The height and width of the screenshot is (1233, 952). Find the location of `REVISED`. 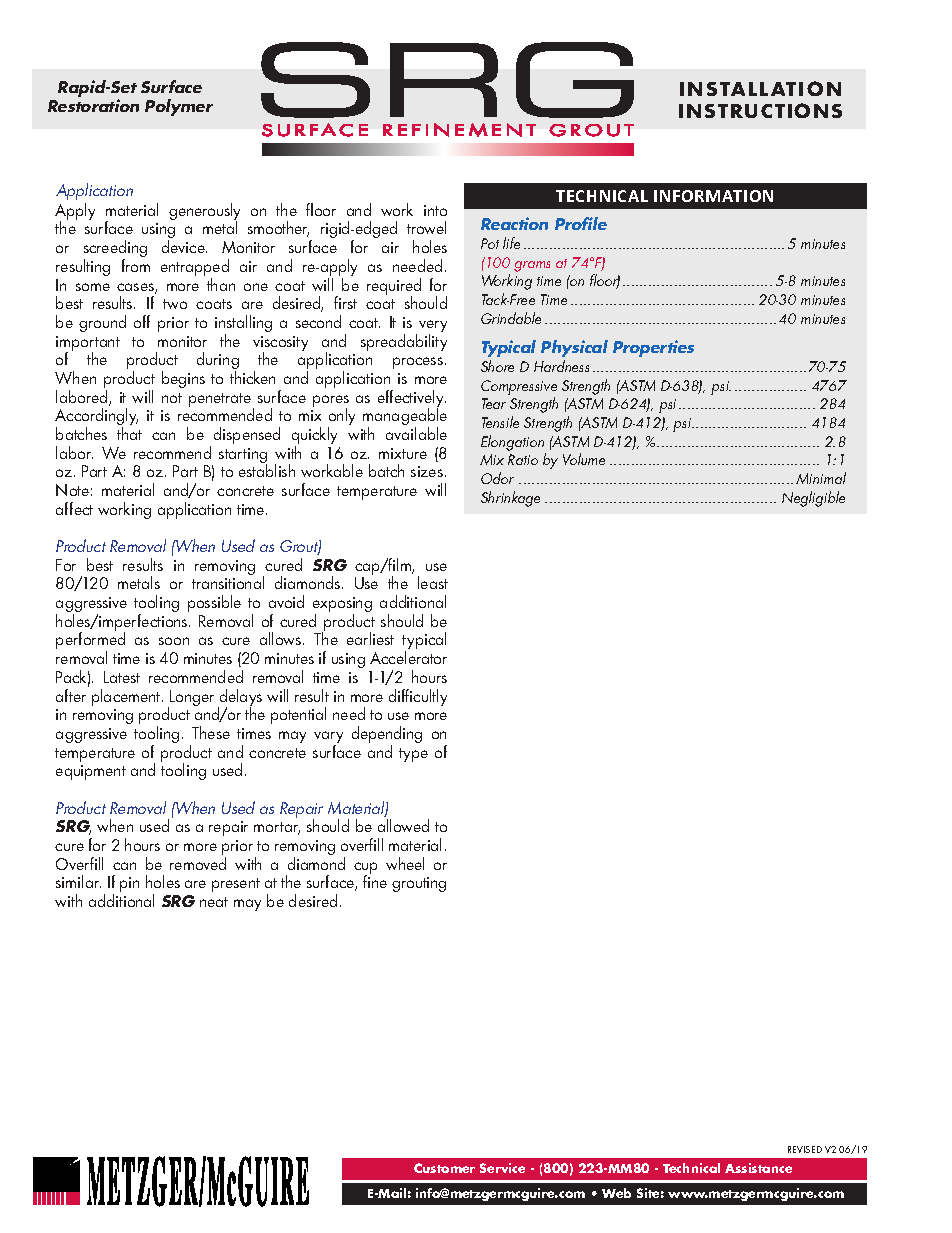

REVISED is located at coordinates (805, 1149).
